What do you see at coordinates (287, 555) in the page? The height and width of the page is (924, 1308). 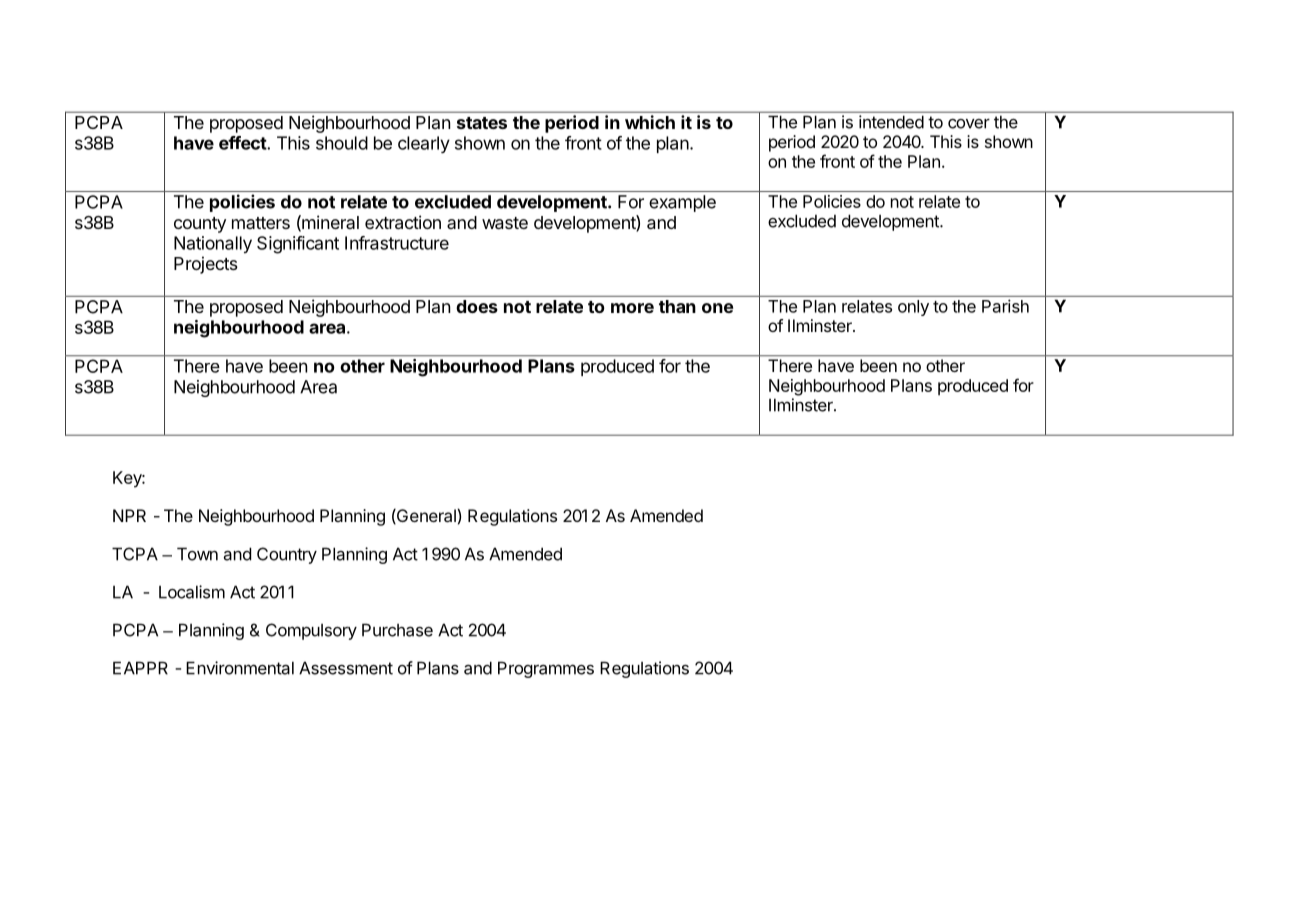 I see `Country` at bounding box center [287, 555].
